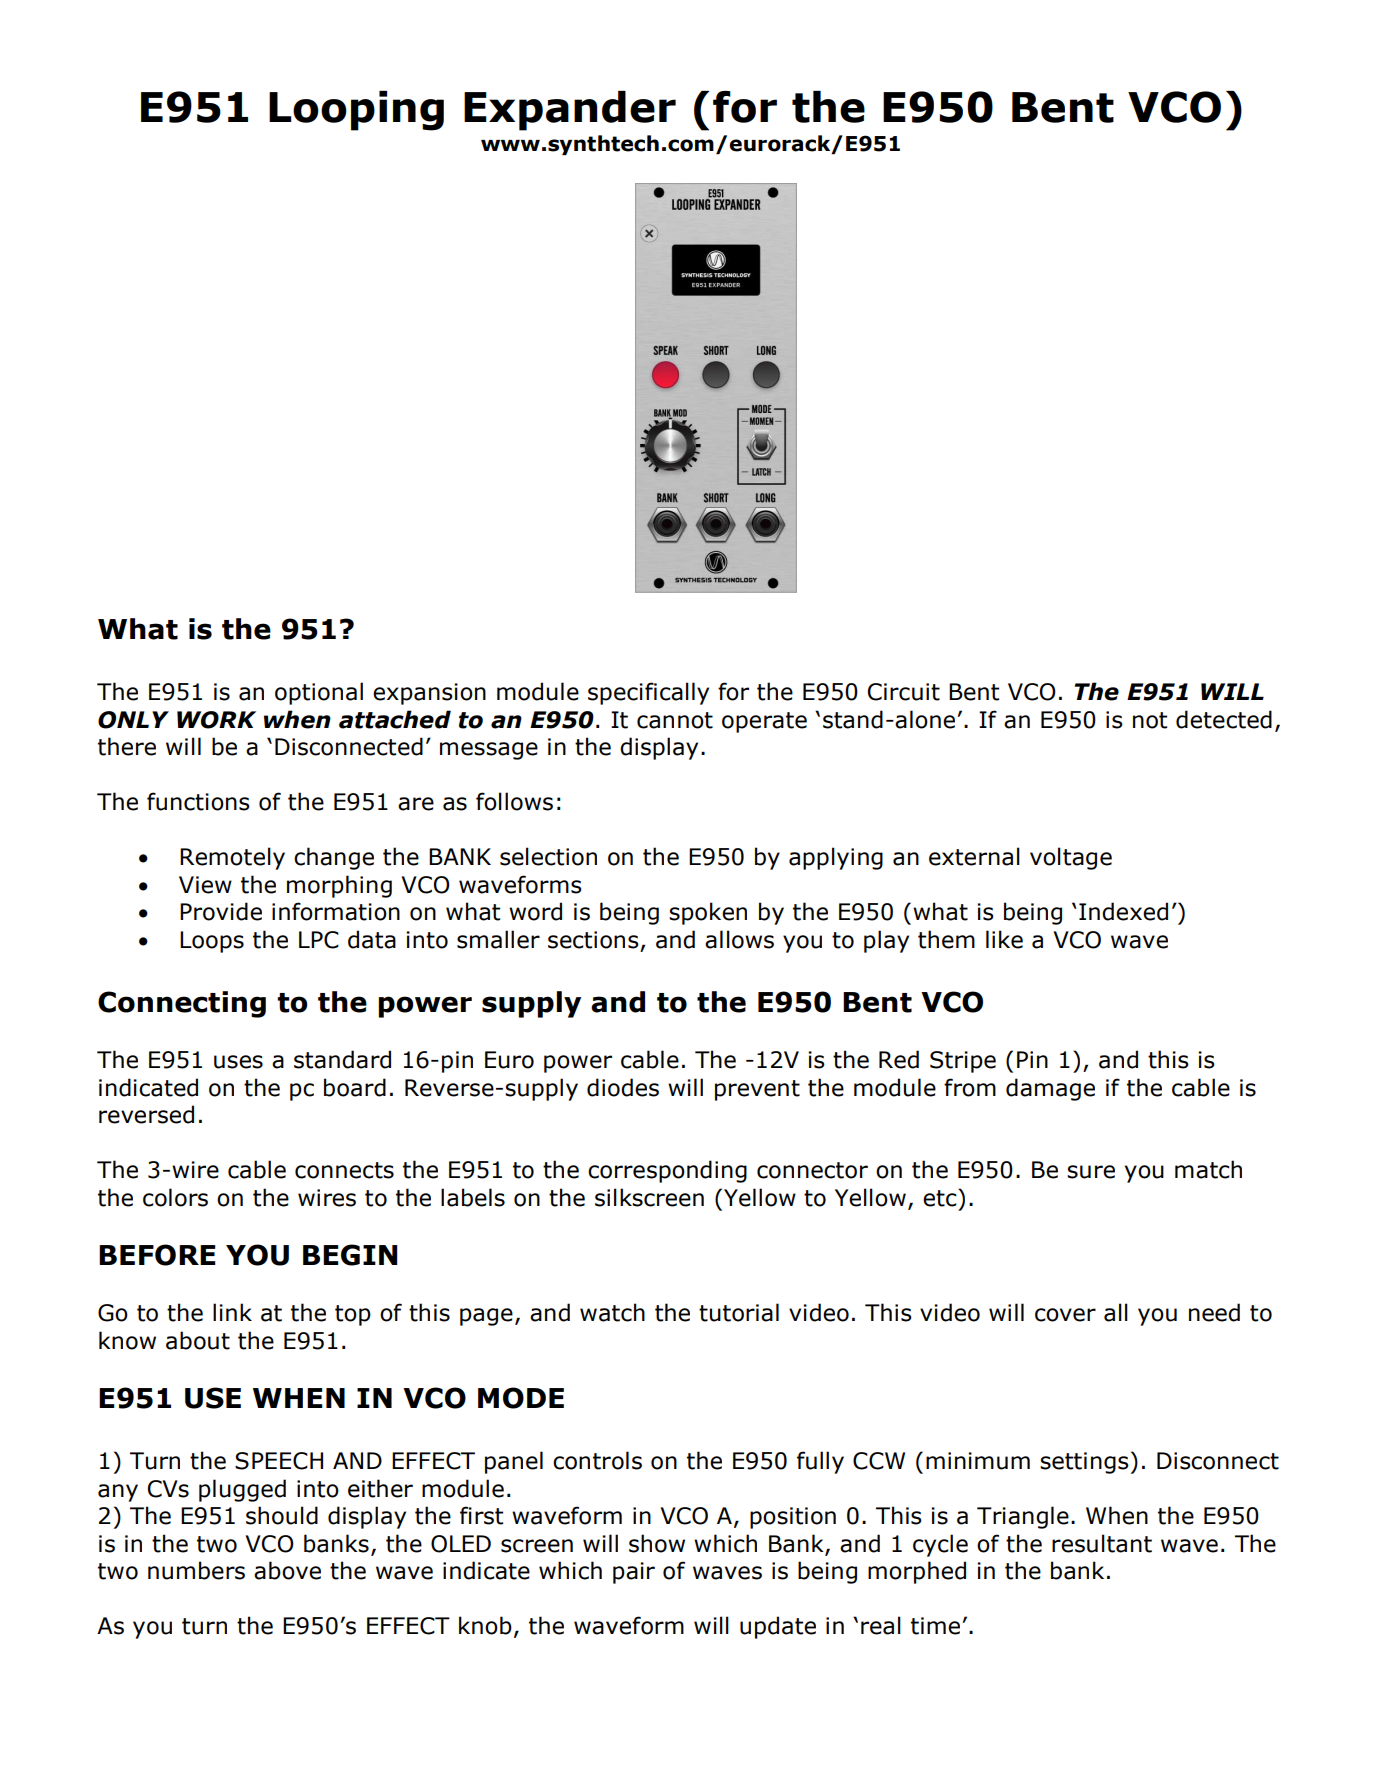 This screenshot has width=1383, height=1790. What do you see at coordinates (319, 693) in the screenshot?
I see `optional` at bounding box center [319, 693].
